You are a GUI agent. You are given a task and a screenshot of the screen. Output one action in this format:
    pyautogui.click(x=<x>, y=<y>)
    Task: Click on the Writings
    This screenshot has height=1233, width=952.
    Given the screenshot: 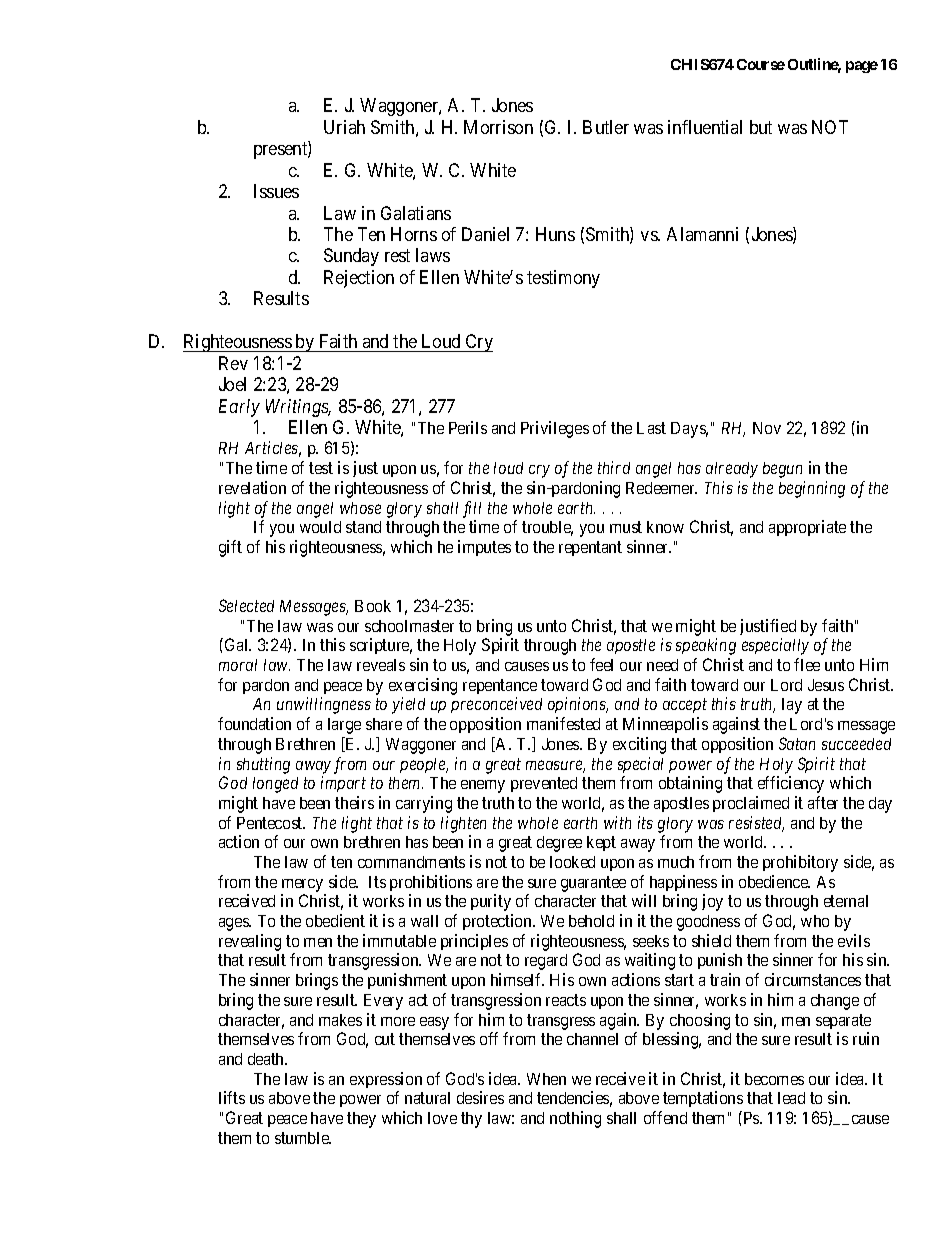 What is the action you would take?
    pyautogui.click(x=298, y=408)
